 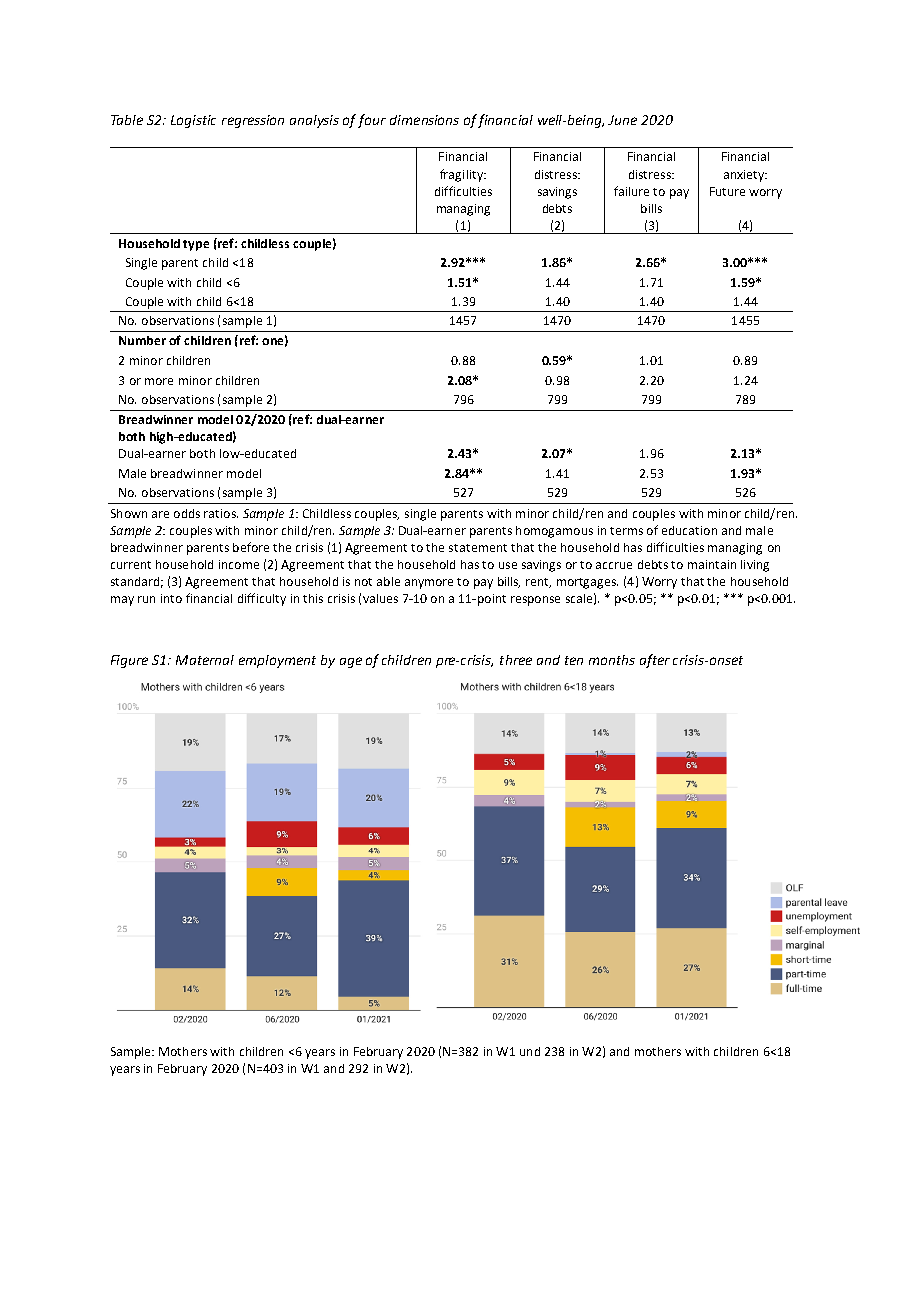 I want to click on June, so click(x=622, y=120).
